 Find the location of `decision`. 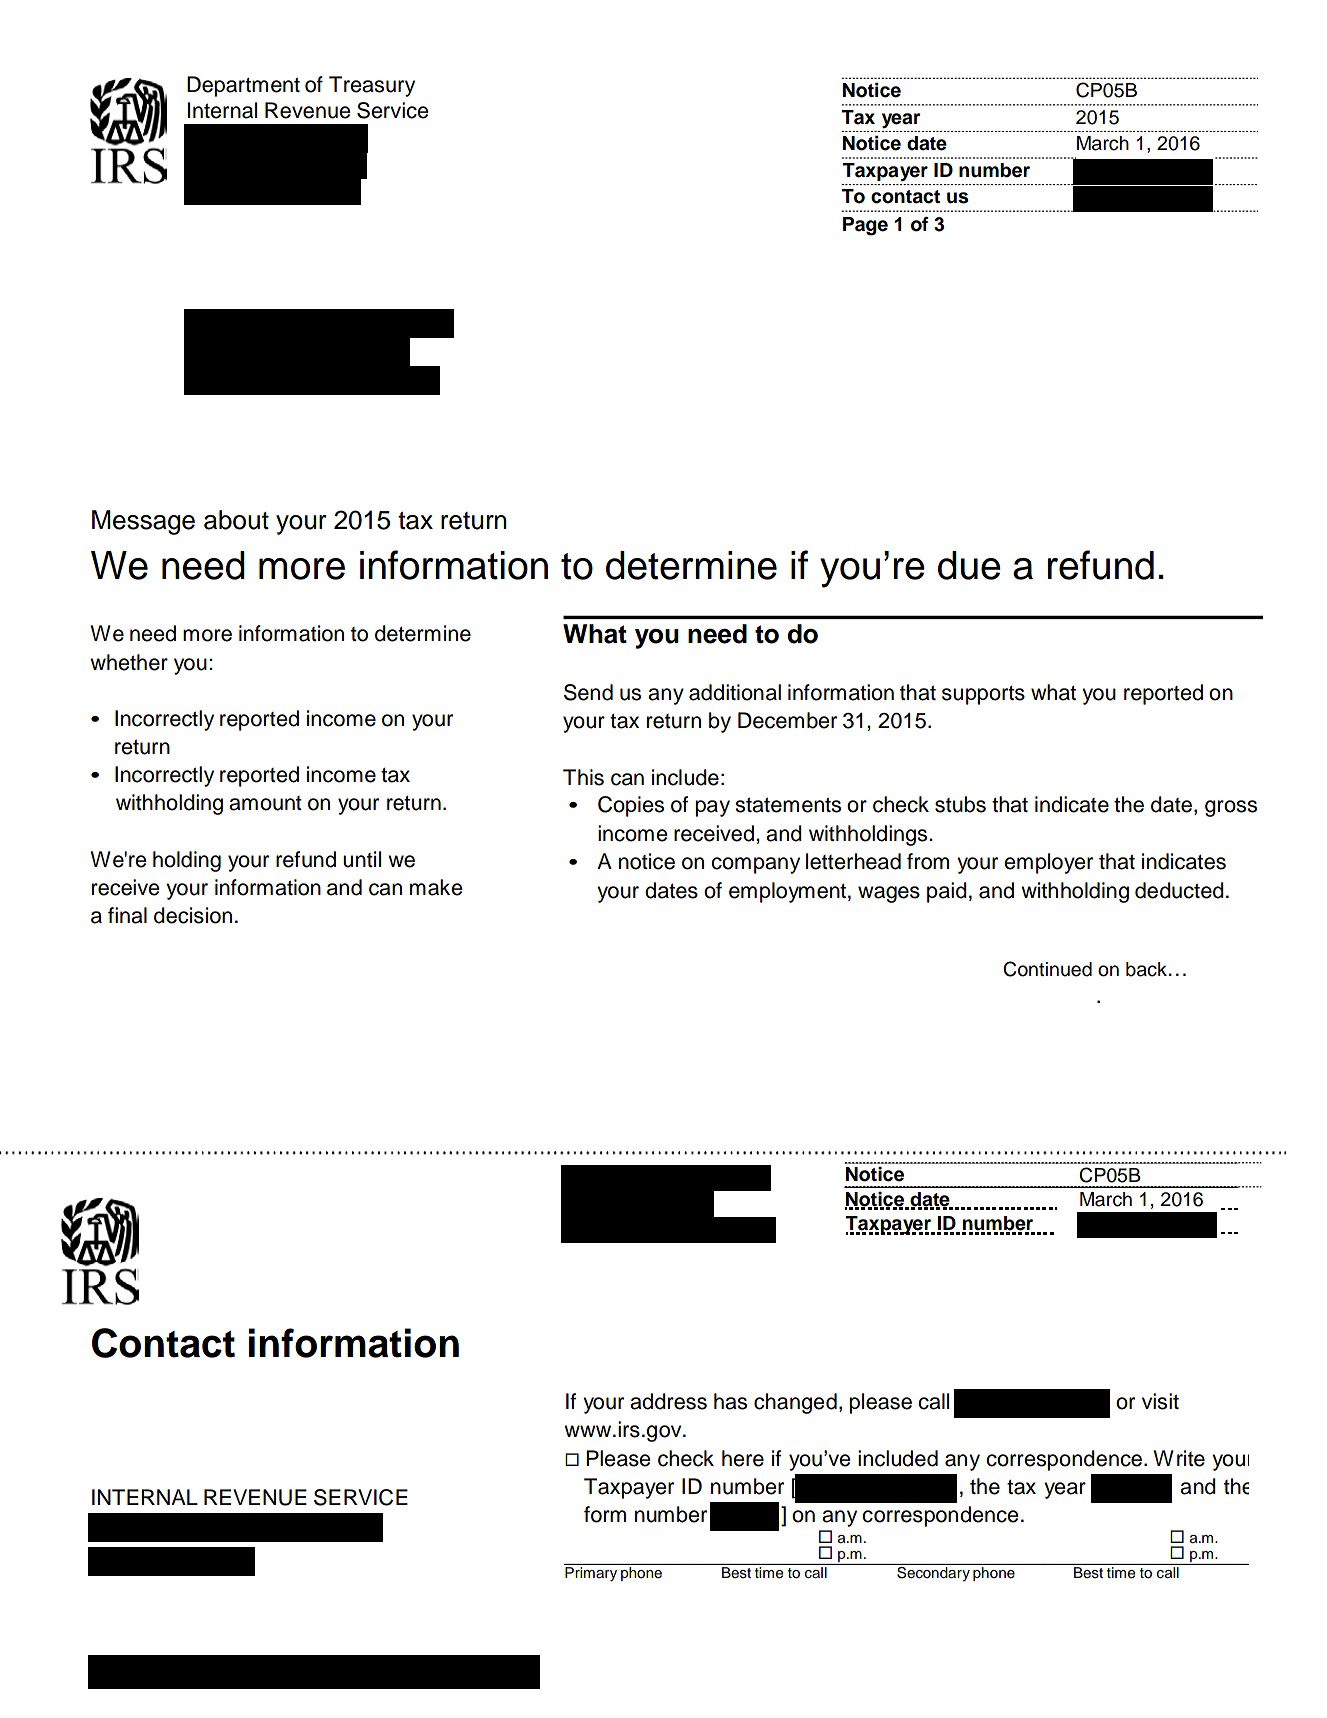

decision is located at coordinates (193, 915).
